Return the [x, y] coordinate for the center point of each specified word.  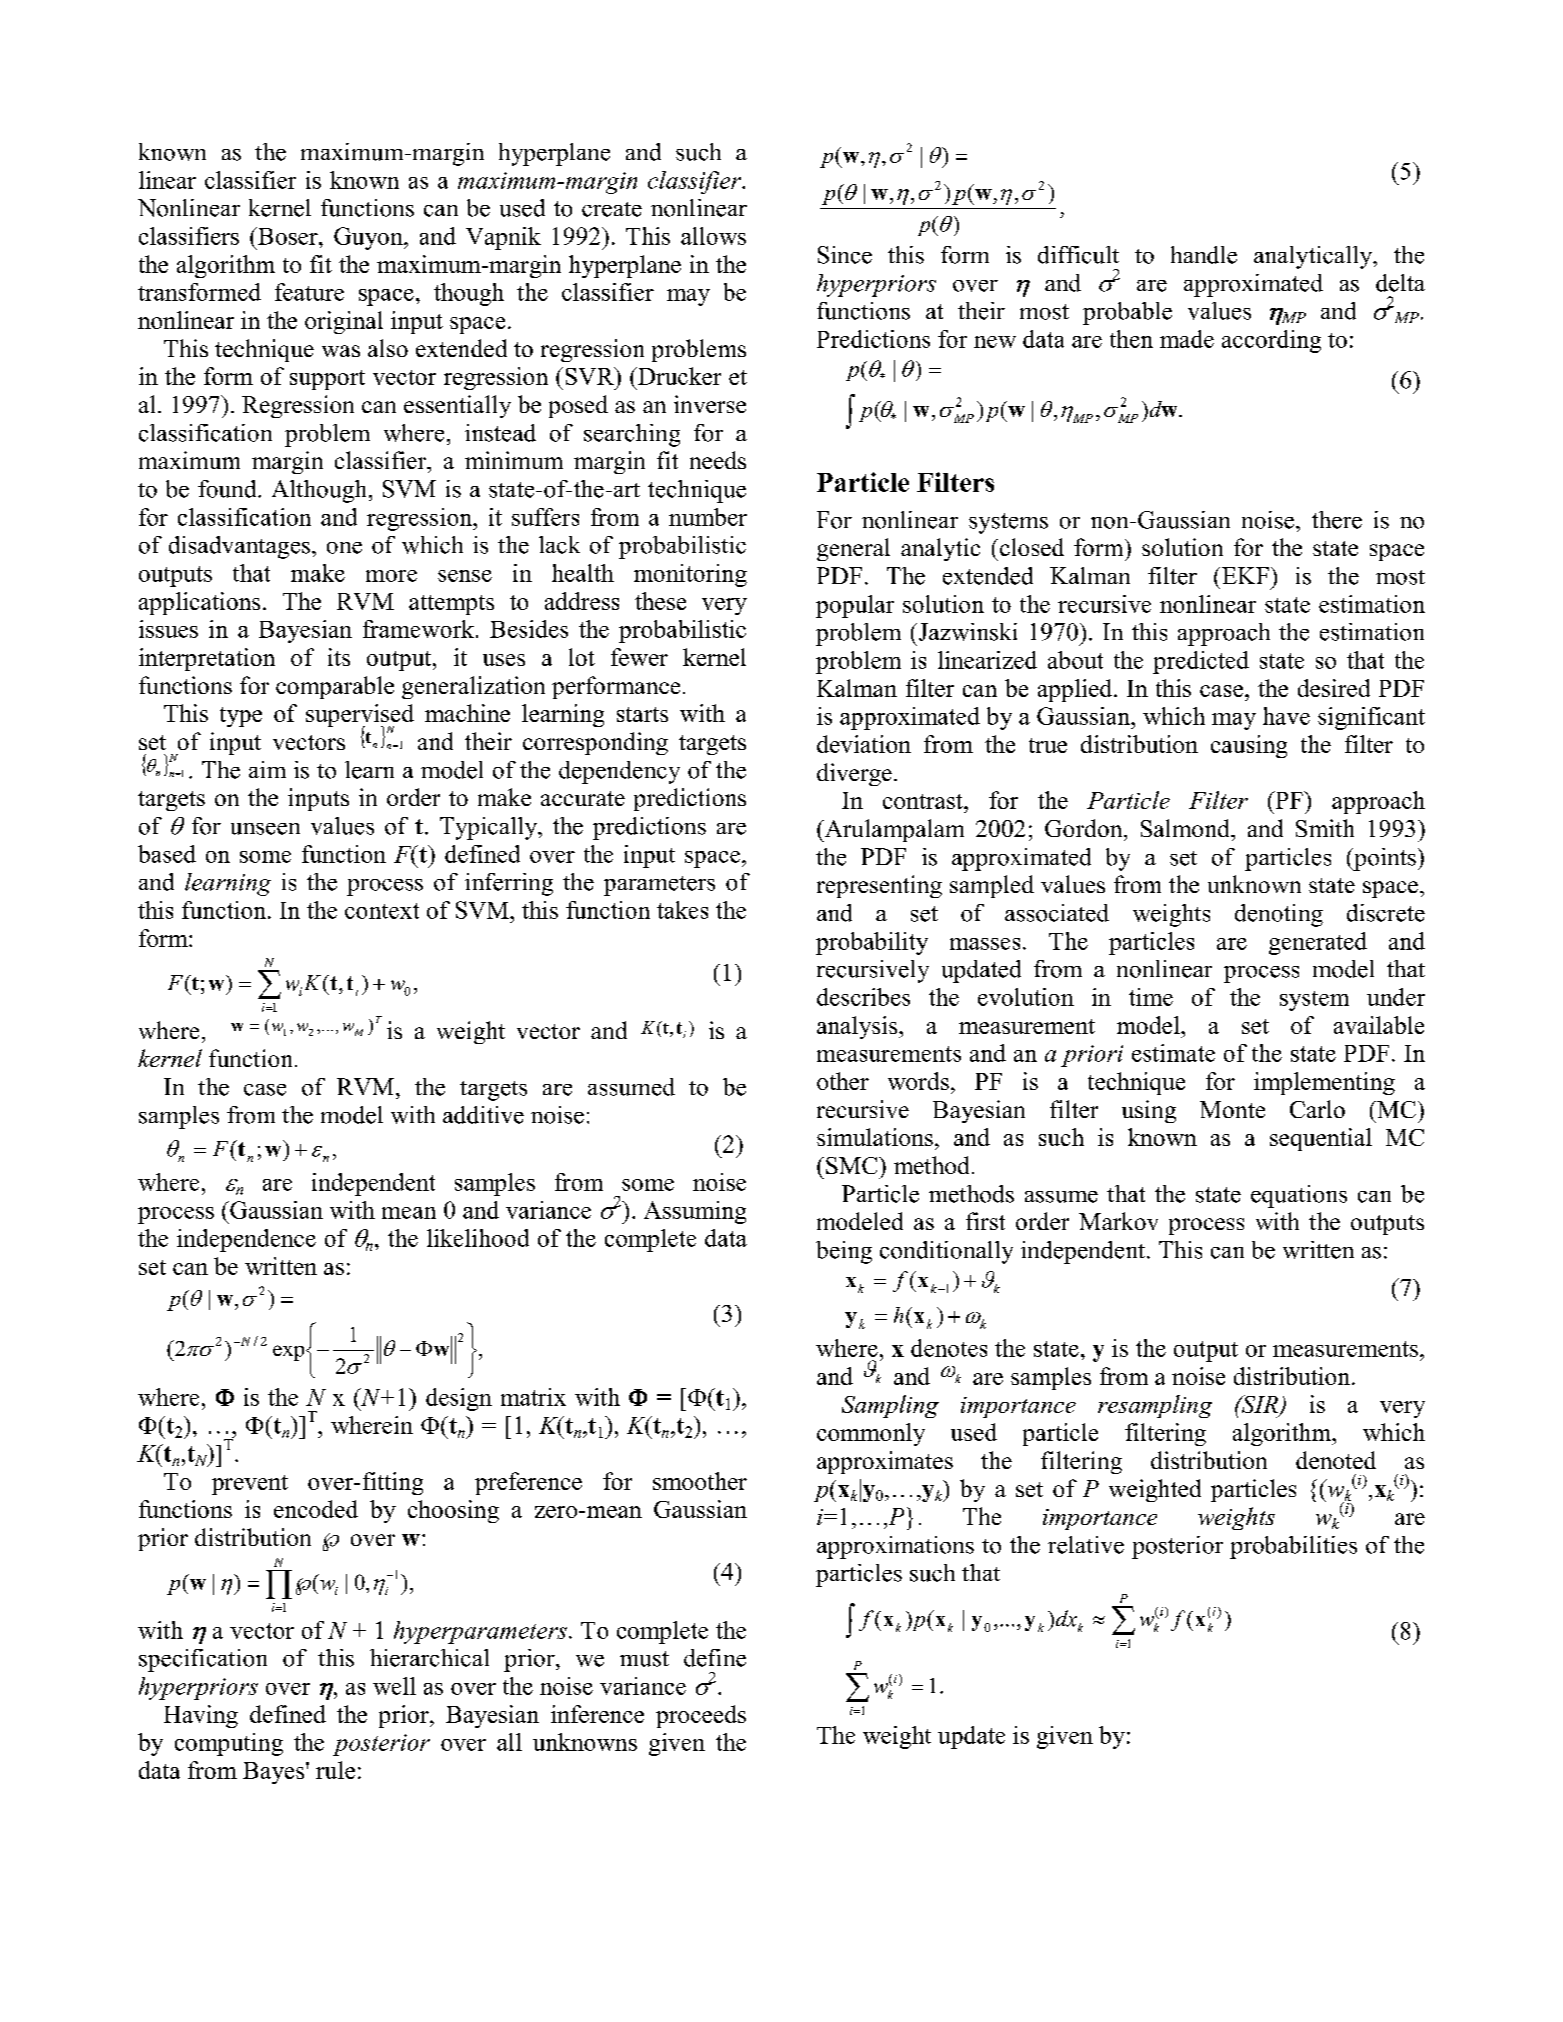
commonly [871, 1434]
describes [863, 997]
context [382, 911]
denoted [1336, 1460]
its [339, 657]
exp [290, 1353]
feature [309, 292]
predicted [1201, 662]
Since [845, 255]
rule [335, 1770]
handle [1204, 255]
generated [1318, 943]
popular [855, 606]
